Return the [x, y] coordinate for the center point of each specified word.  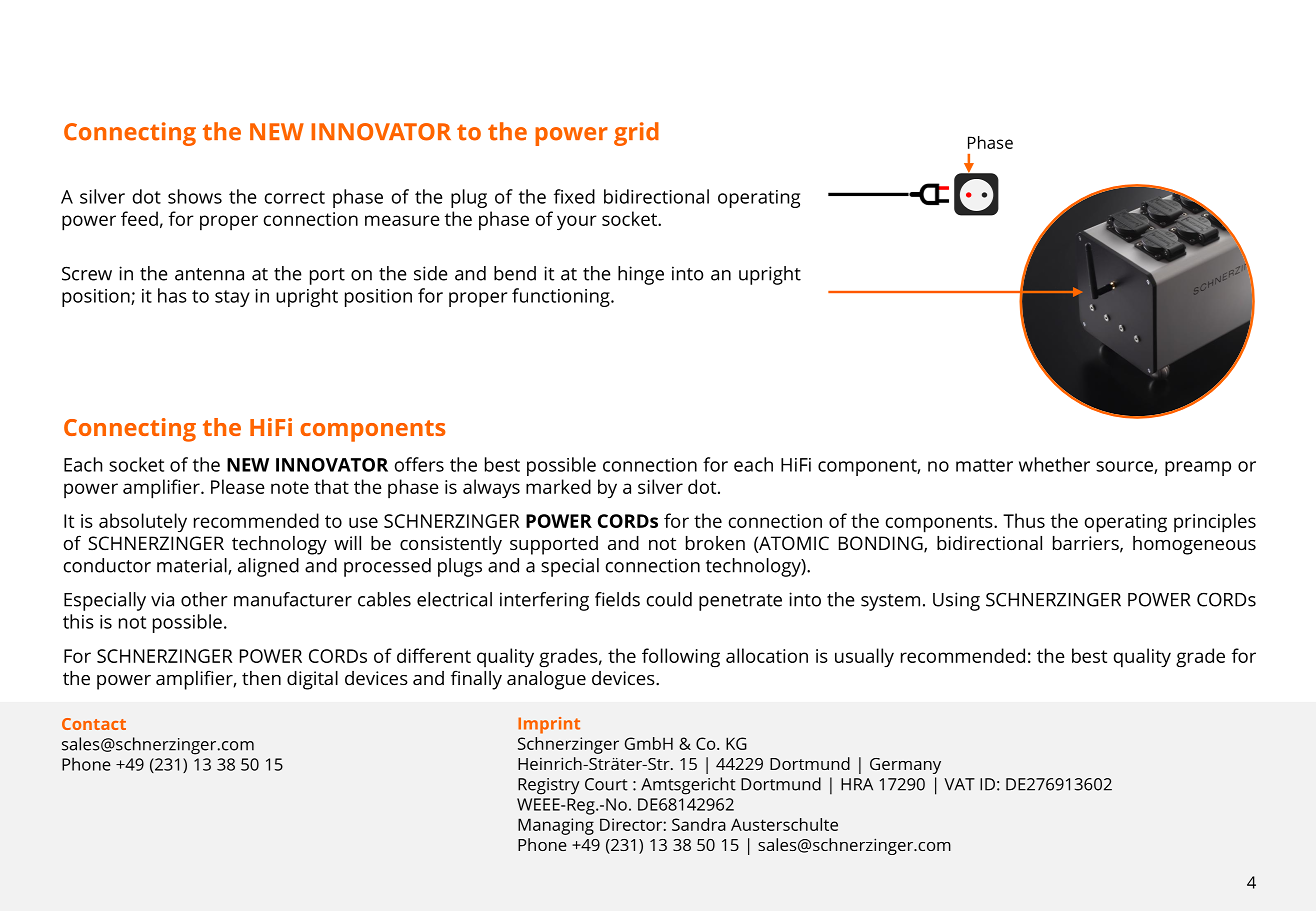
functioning [562, 297]
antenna [209, 274]
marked [558, 486]
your [577, 222]
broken [715, 543]
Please [238, 486]
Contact [94, 724]
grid [636, 134]
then [261, 678]
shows [195, 196]
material [193, 566]
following [681, 658]
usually [864, 657]
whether [1054, 464]
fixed [574, 196]
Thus [1024, 520]
